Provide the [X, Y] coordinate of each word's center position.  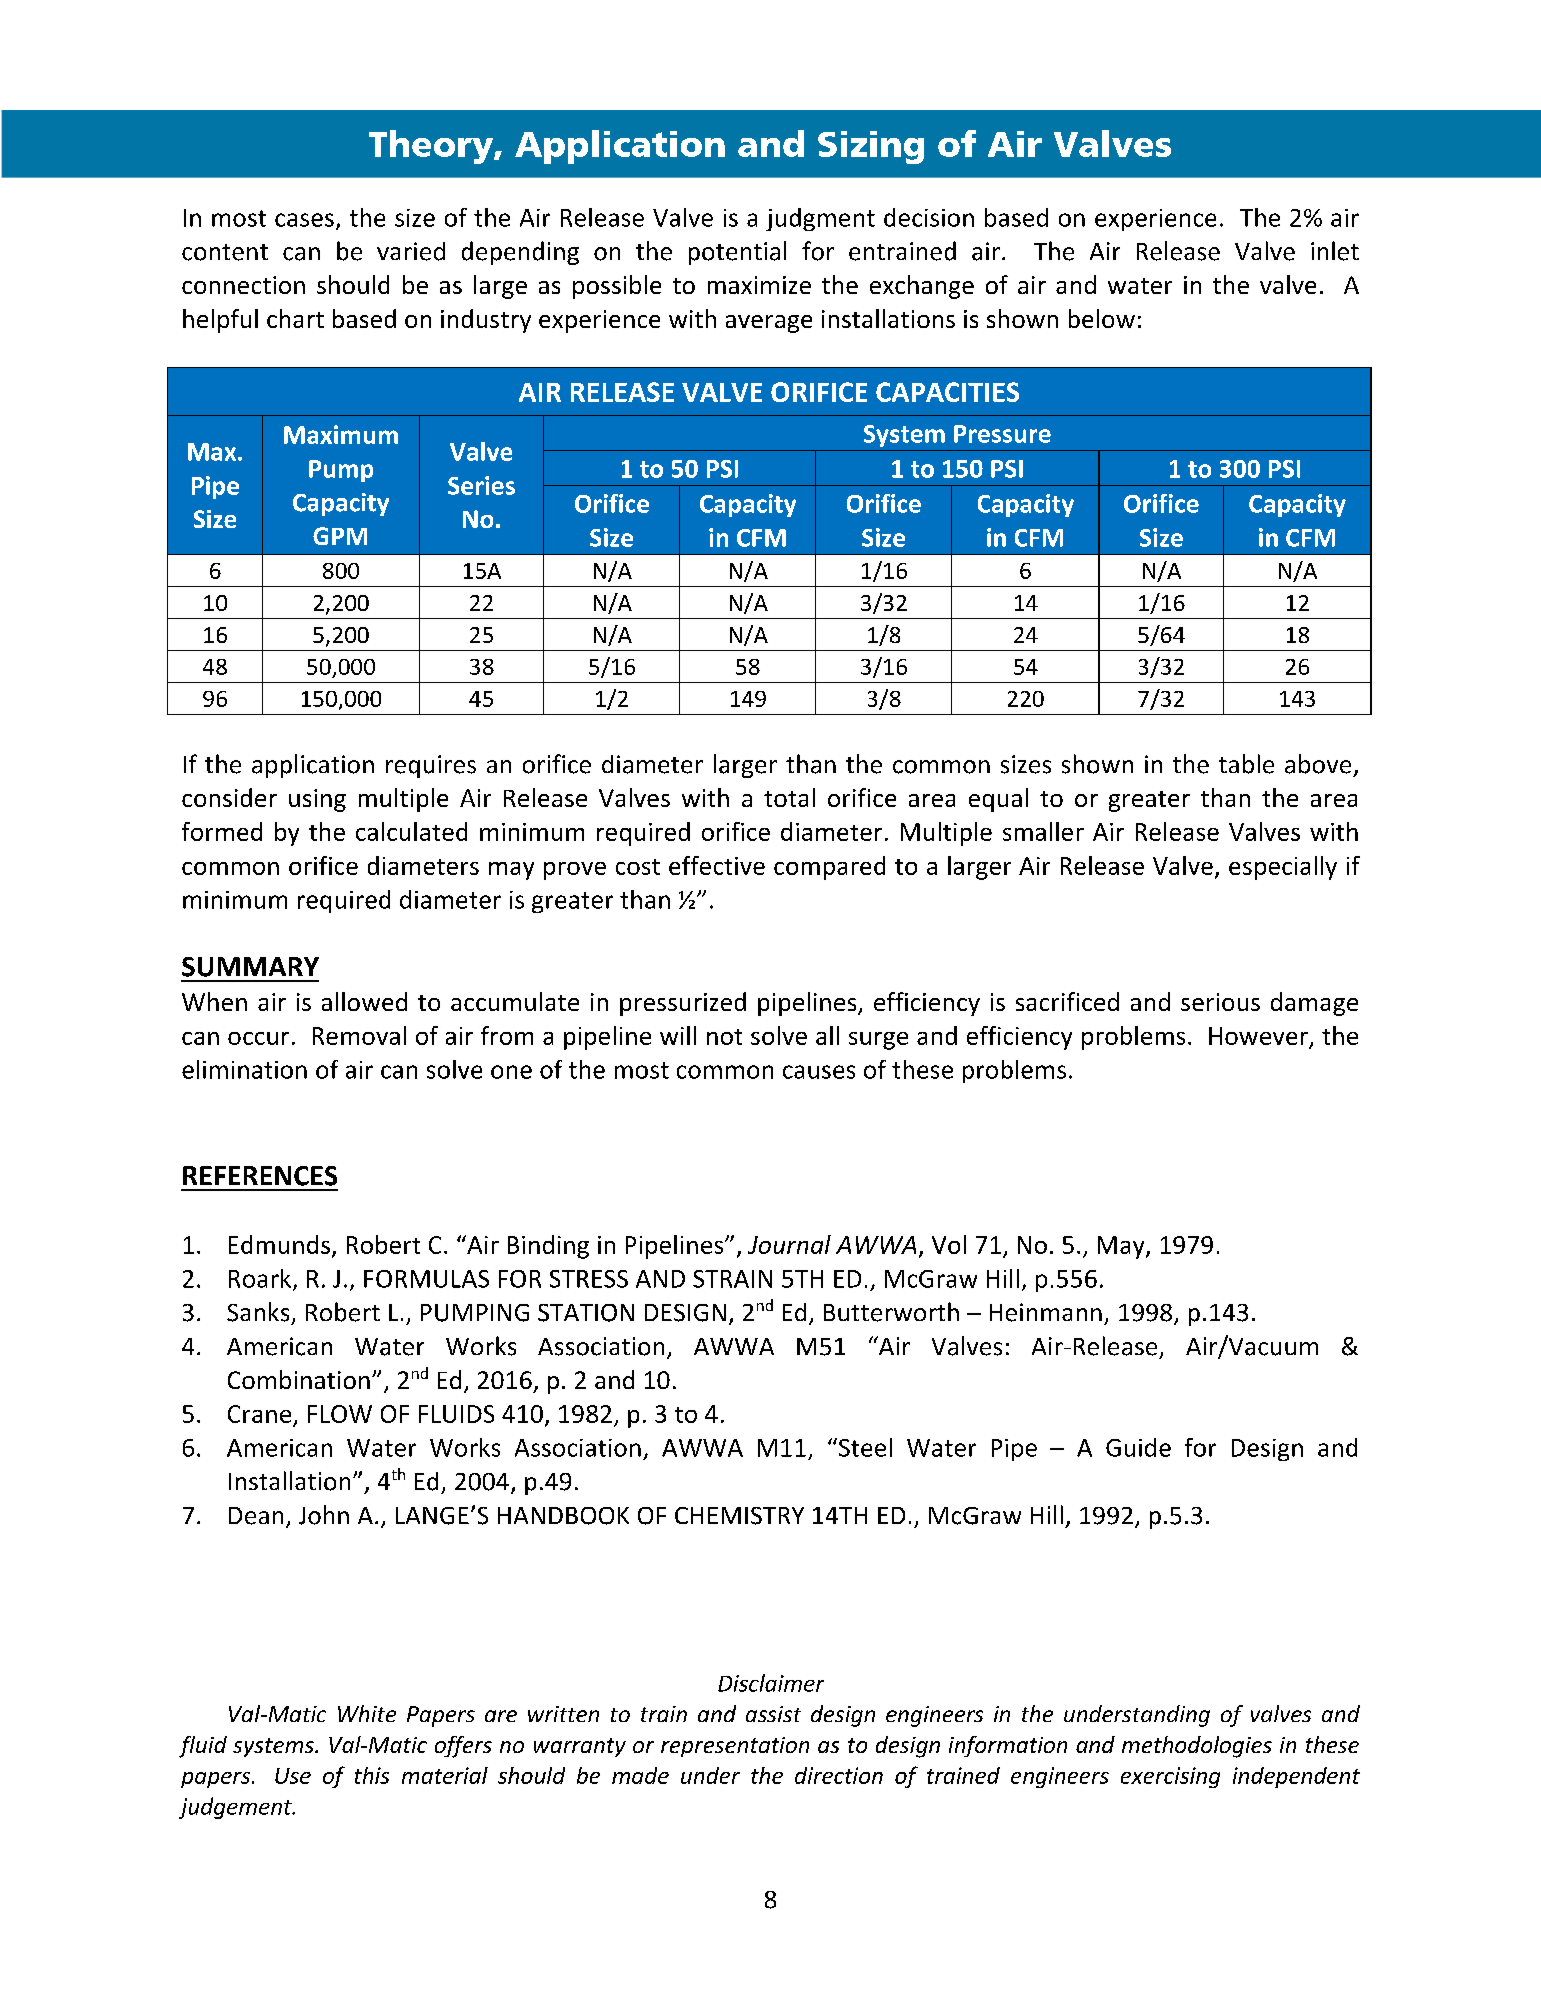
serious [1220, 1002]
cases [304, 220]
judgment [820, 219]
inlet [1335, 251]
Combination [299, 1379]
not [724, 1037]
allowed [364, 1001]
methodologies [1197, 1747]
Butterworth [891, 1312]
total [789, 797]
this [372, 1775]
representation [735, 1747]
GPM [340, 536]
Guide [1138, 1447]
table [1246, 764]
